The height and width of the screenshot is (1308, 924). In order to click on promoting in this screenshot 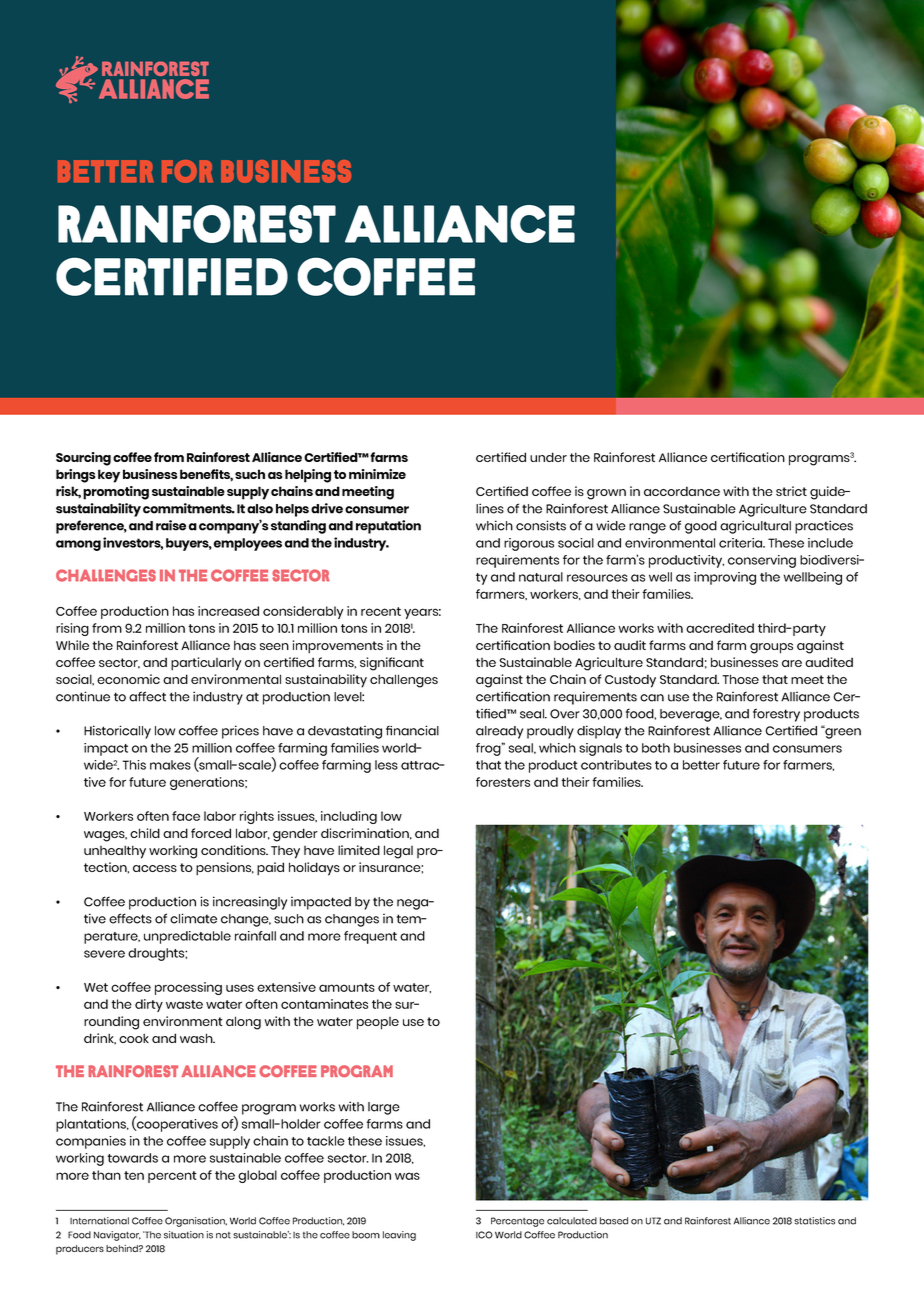, I will do `click(116, 493)`.
